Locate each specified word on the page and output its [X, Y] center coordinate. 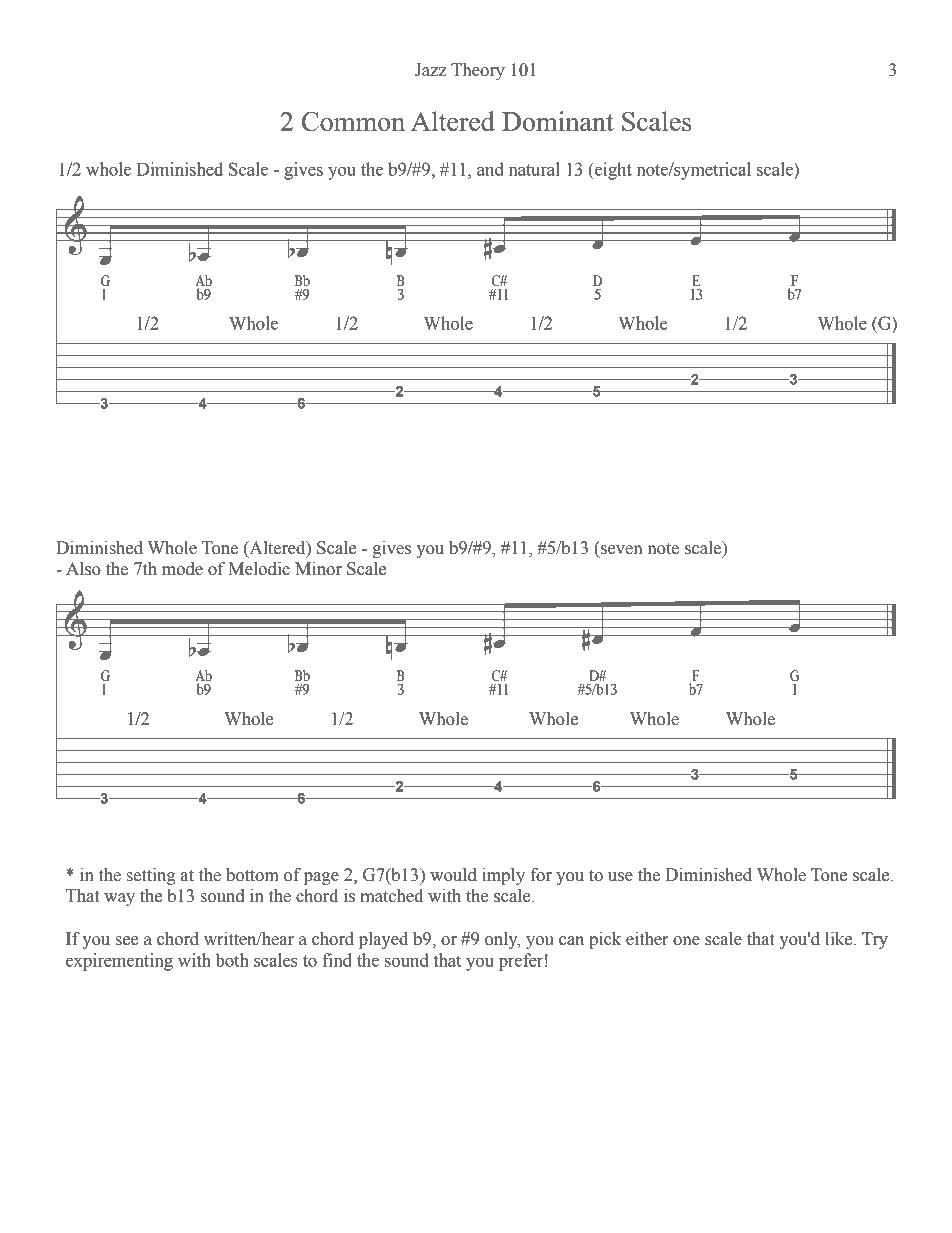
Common [353, 121]
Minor [318, 569]
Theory [478, 71]
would [453, 875]
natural [534, 169]
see [127, 941]
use [620, 877]
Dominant [558, 121]
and [490, 169]
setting [151, 876]
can [571, 941]
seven [622, 550]
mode [182, 569]
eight [612, 171]
